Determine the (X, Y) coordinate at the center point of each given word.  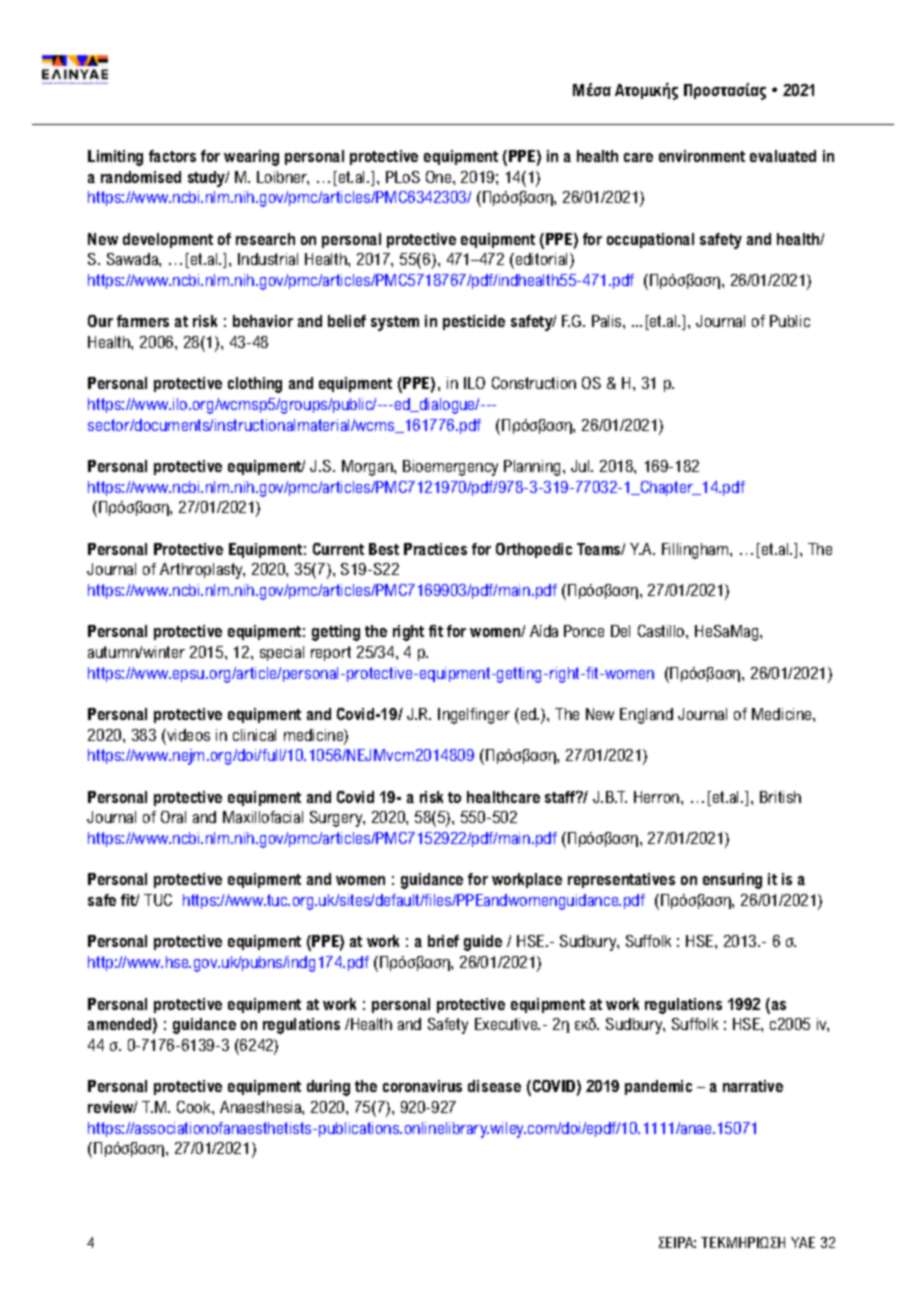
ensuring (732, 881)
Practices (435, 549)
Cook (195, 1107)
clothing (255, 385)
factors (172, 156)
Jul (581, 466)
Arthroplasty (202, 571)
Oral (173, 817)
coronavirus (422, 1086)
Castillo (662, 631)
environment (702, 156)
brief (443, 941)
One (440, 177)
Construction (534, 383)
